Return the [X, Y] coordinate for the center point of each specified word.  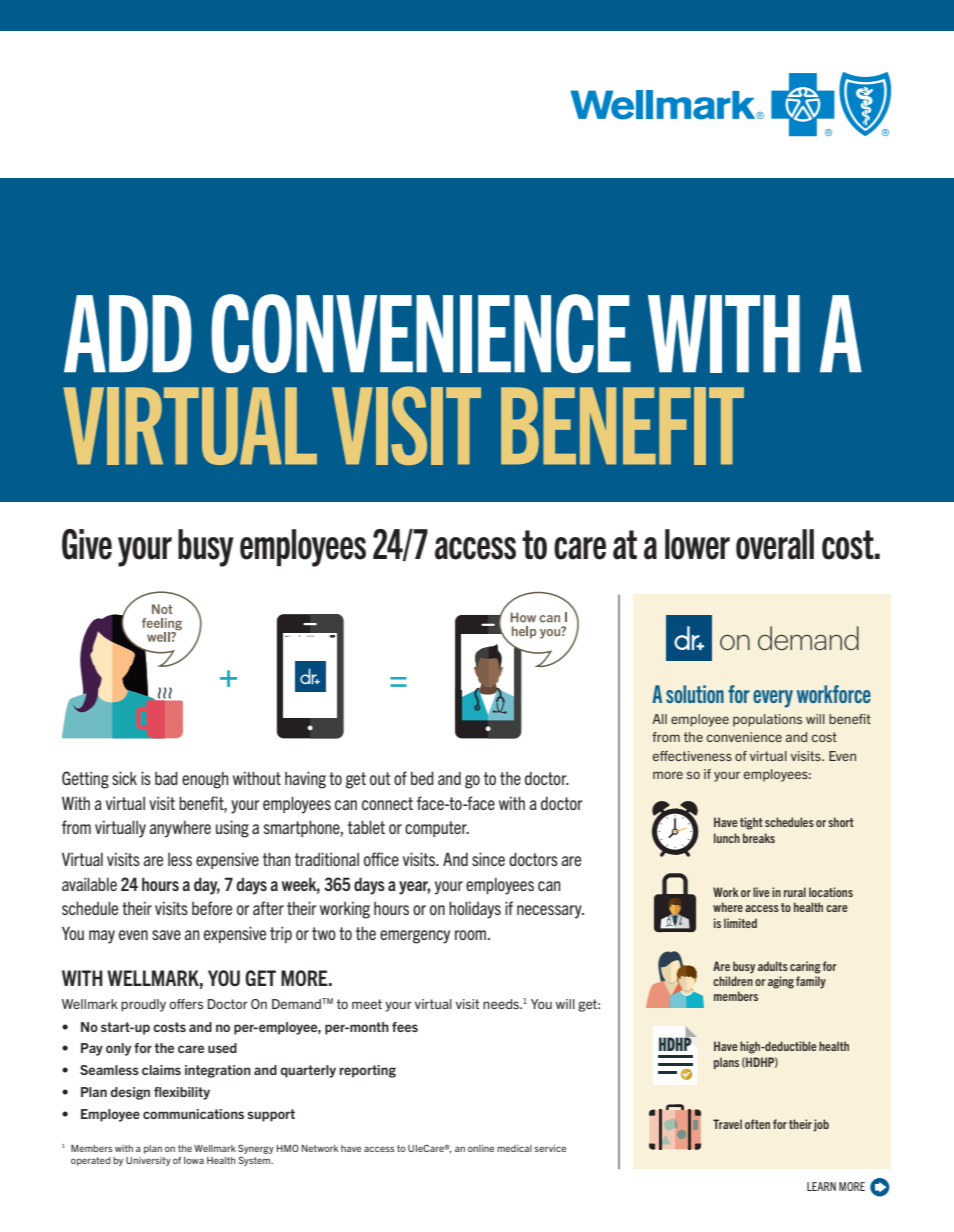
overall [775, 544]
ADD [128, 334]
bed [422, 778]
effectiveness [692, 756]
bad [166, 778]
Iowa [194, 1160]
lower [697, 544]
